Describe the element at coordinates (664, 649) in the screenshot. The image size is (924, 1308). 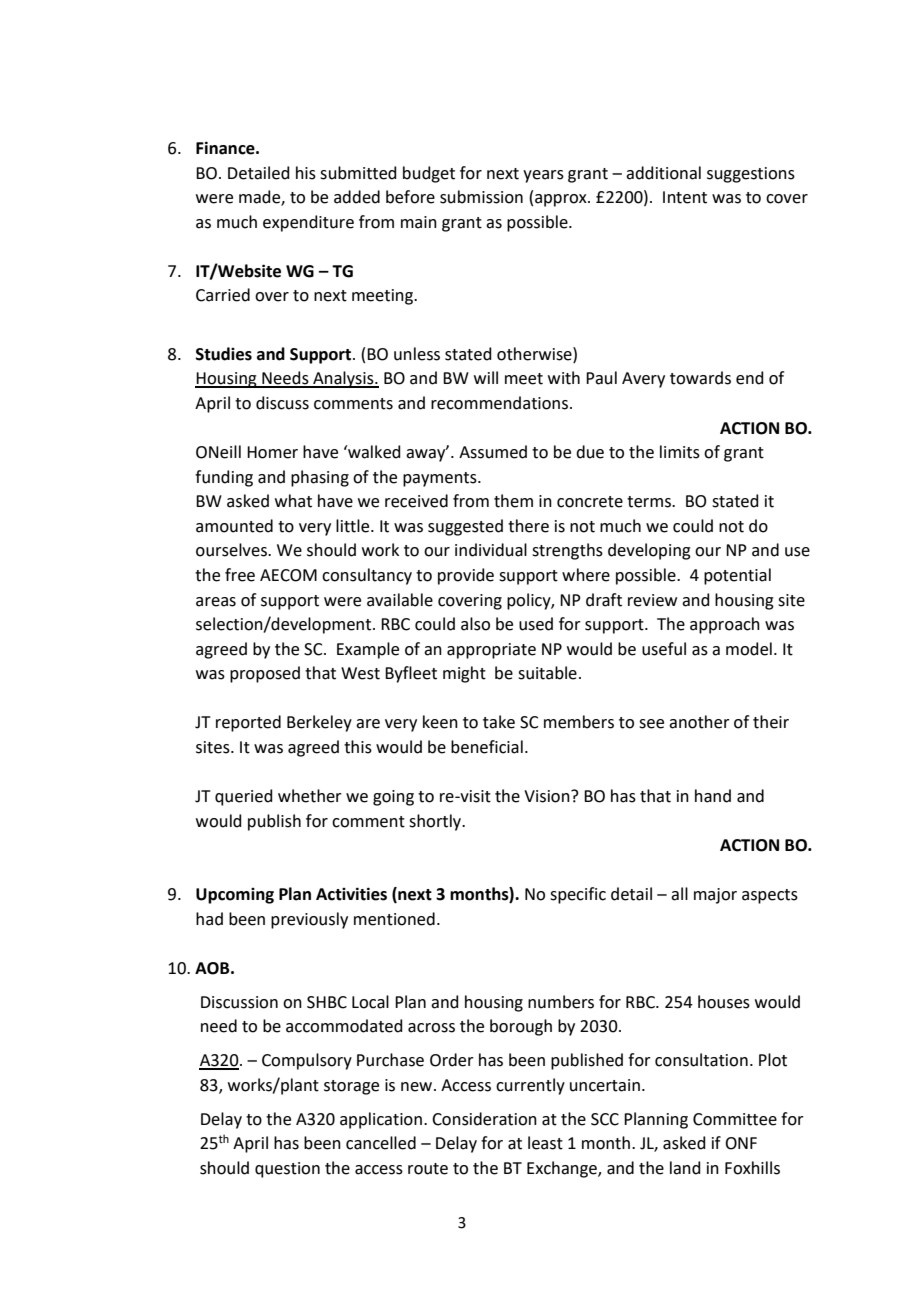
I see `useful` at that location.
